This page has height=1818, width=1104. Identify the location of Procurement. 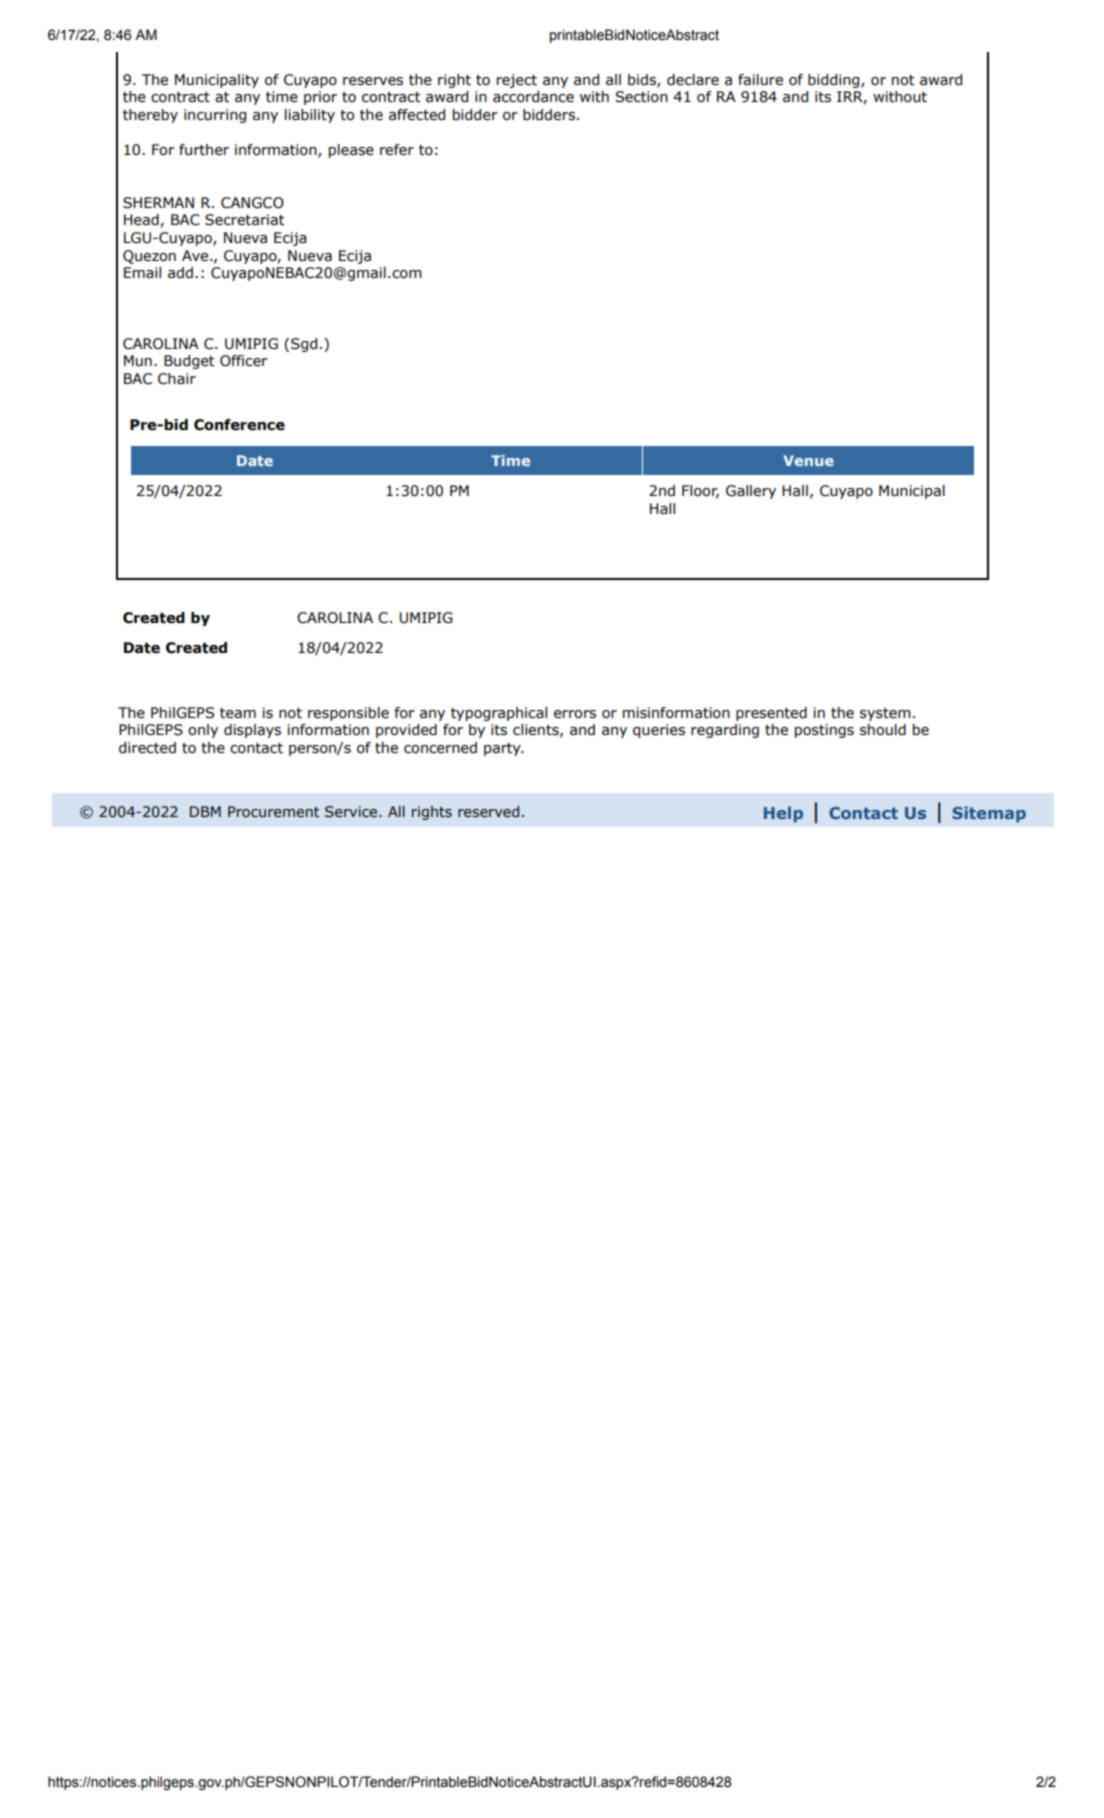
(273, 812).
